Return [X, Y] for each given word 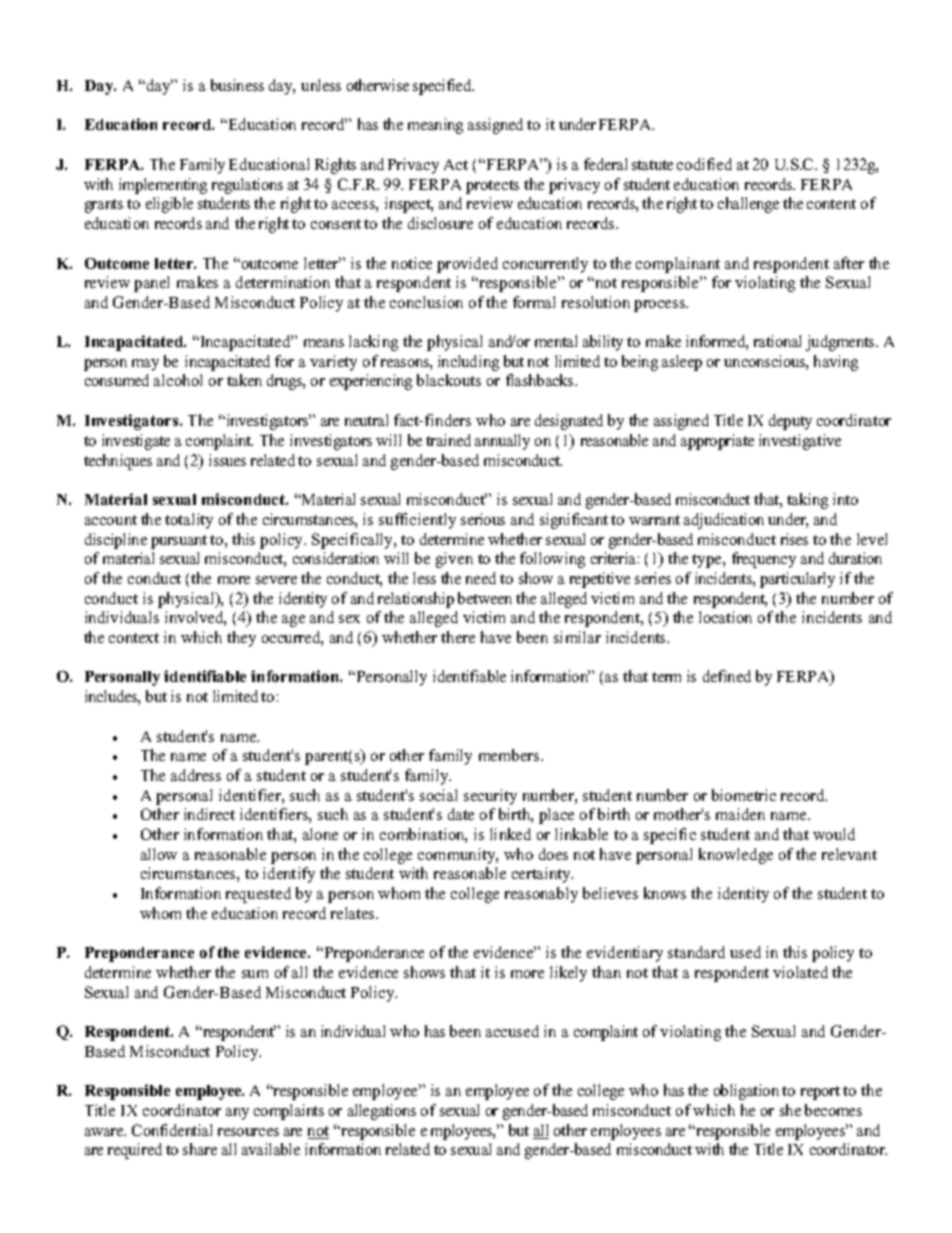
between [485, 598]
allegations [382, 1112]
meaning [435, 126]
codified [704, 164]
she [790, 1110]
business [237, 85]
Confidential [172, 1130]
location [725, 617]
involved [195, 618]
